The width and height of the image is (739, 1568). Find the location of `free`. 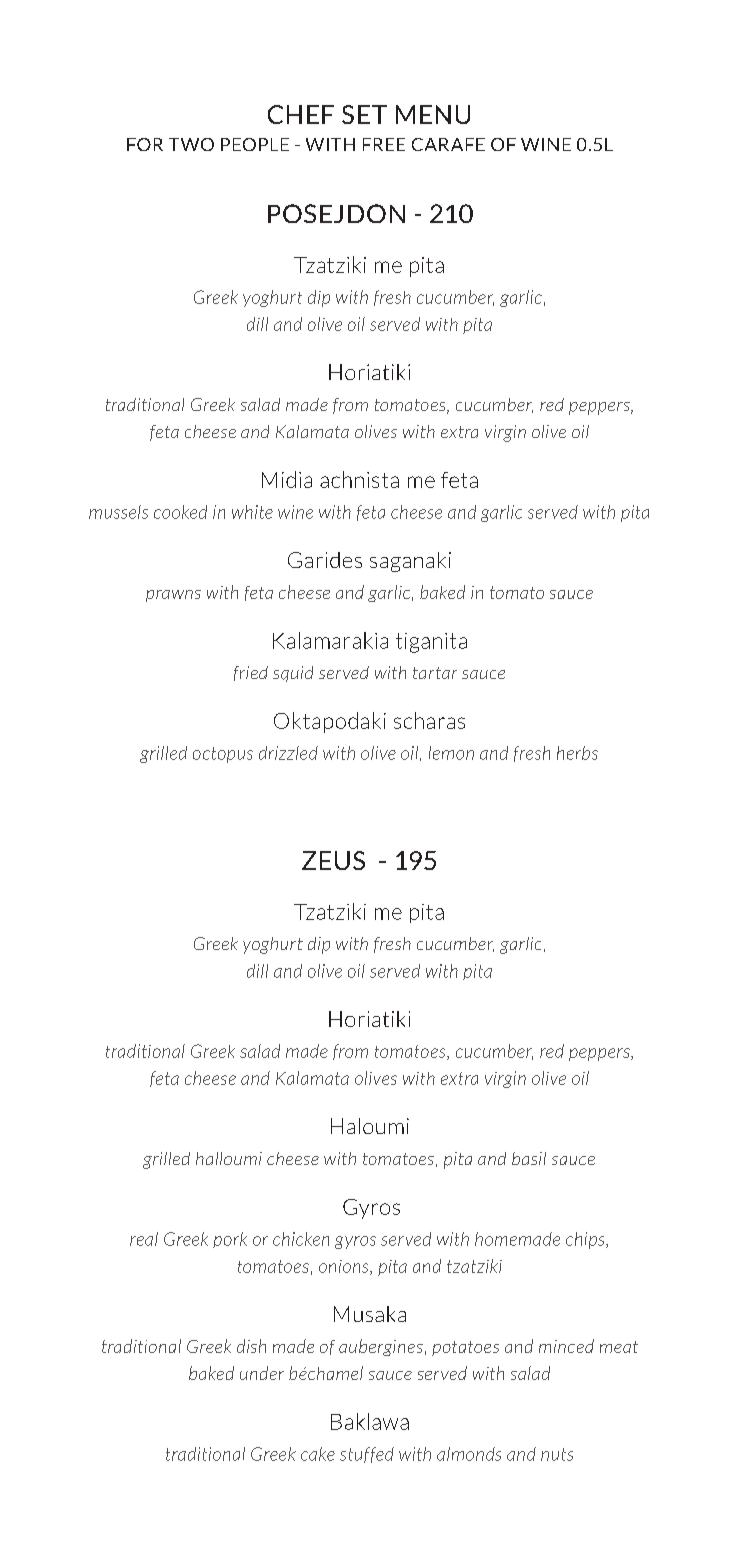

free is located at coordinates (384, 144).
